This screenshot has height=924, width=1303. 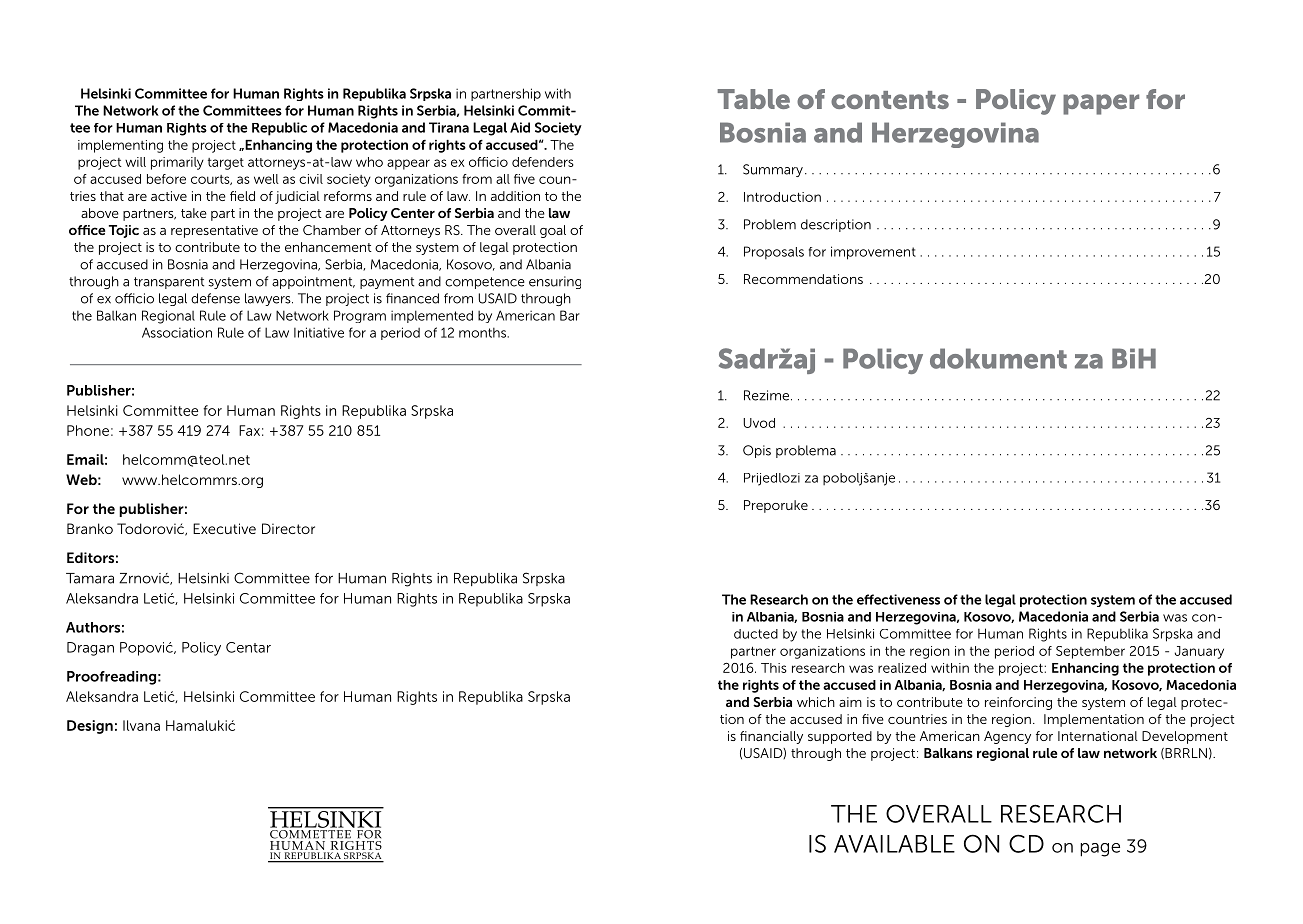 What do you see at coordinates (90, 578) in the screenshot?
I see `Tamara` at bounding box center [90, 578].
